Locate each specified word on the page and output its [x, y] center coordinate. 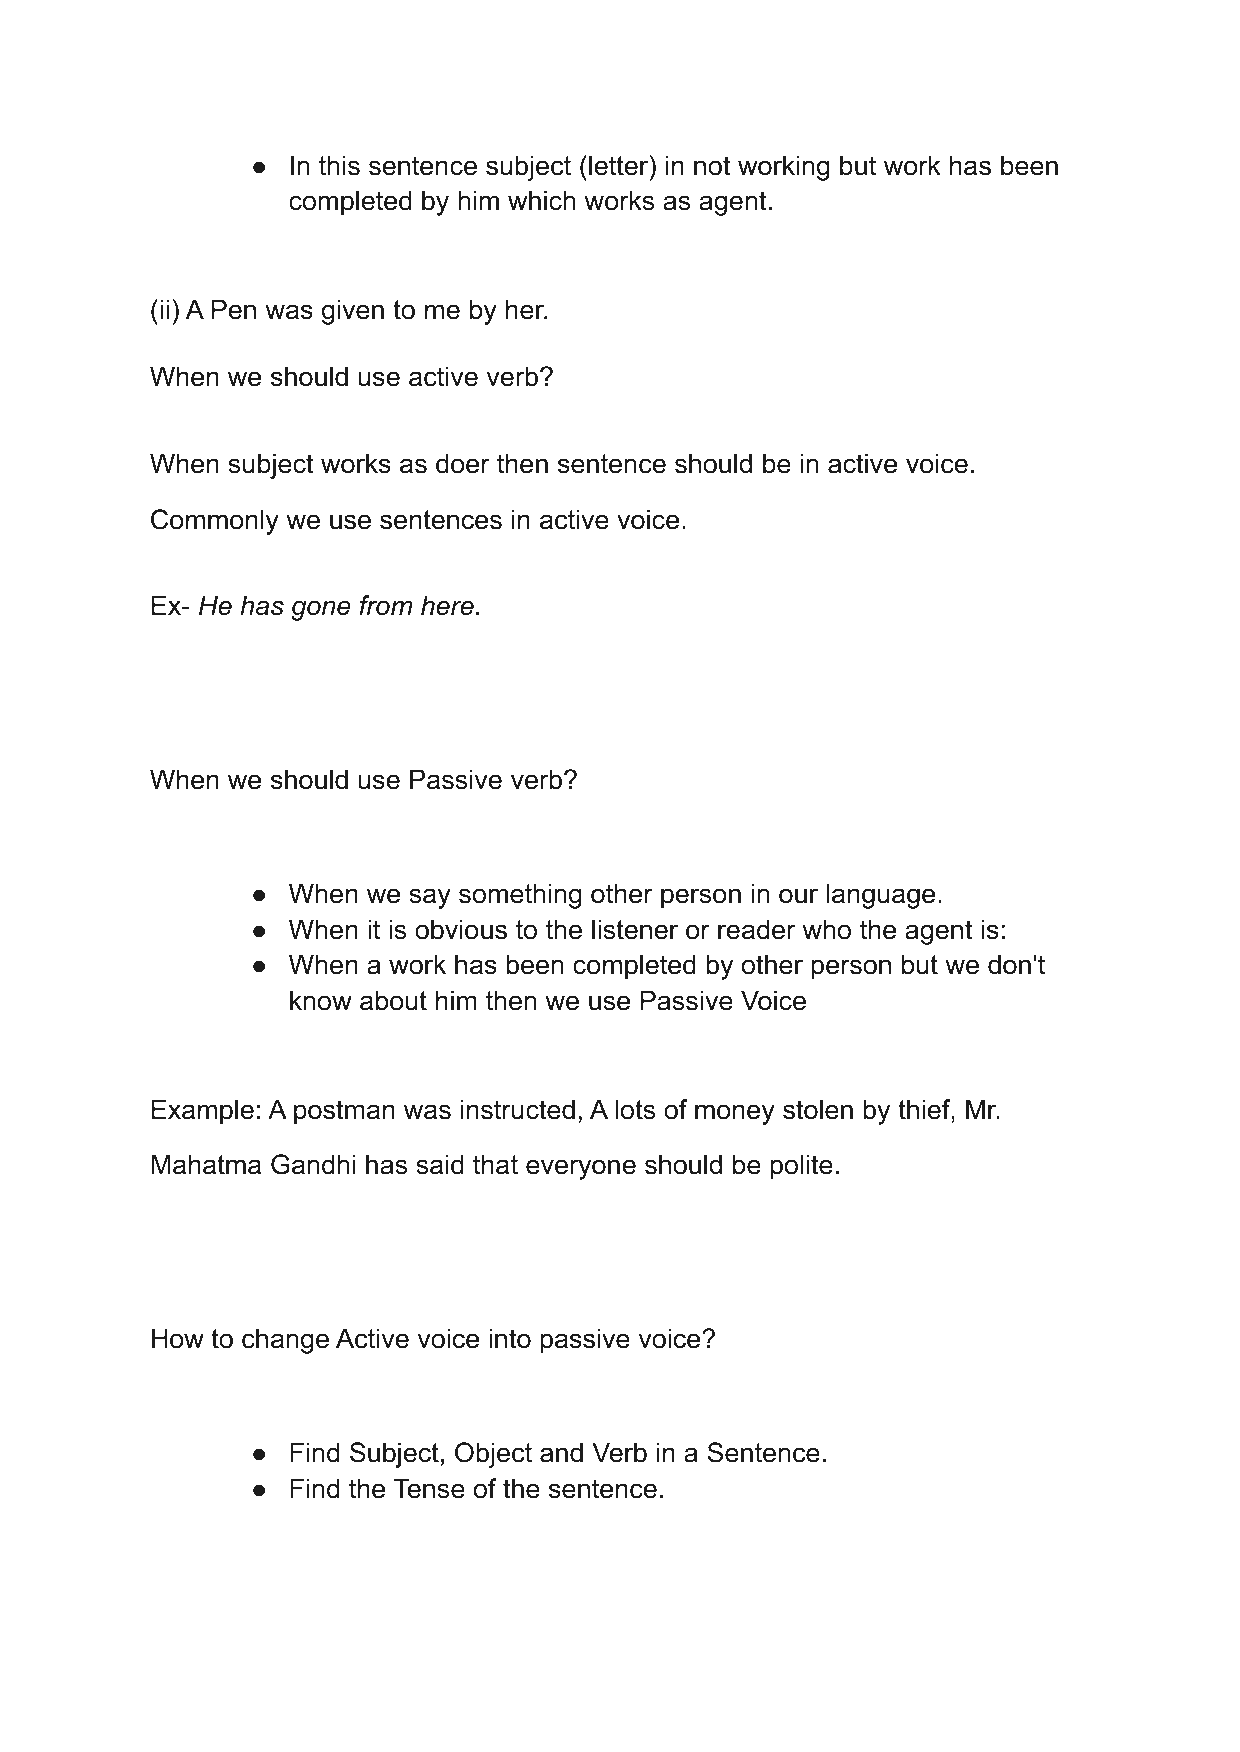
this [339, 165]
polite [801, 1167]
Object [493, 1455]
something [520, 896]
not [712, 166]
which [542, 200]
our [798, 896]
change [285, 1341]
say [430, 898]
